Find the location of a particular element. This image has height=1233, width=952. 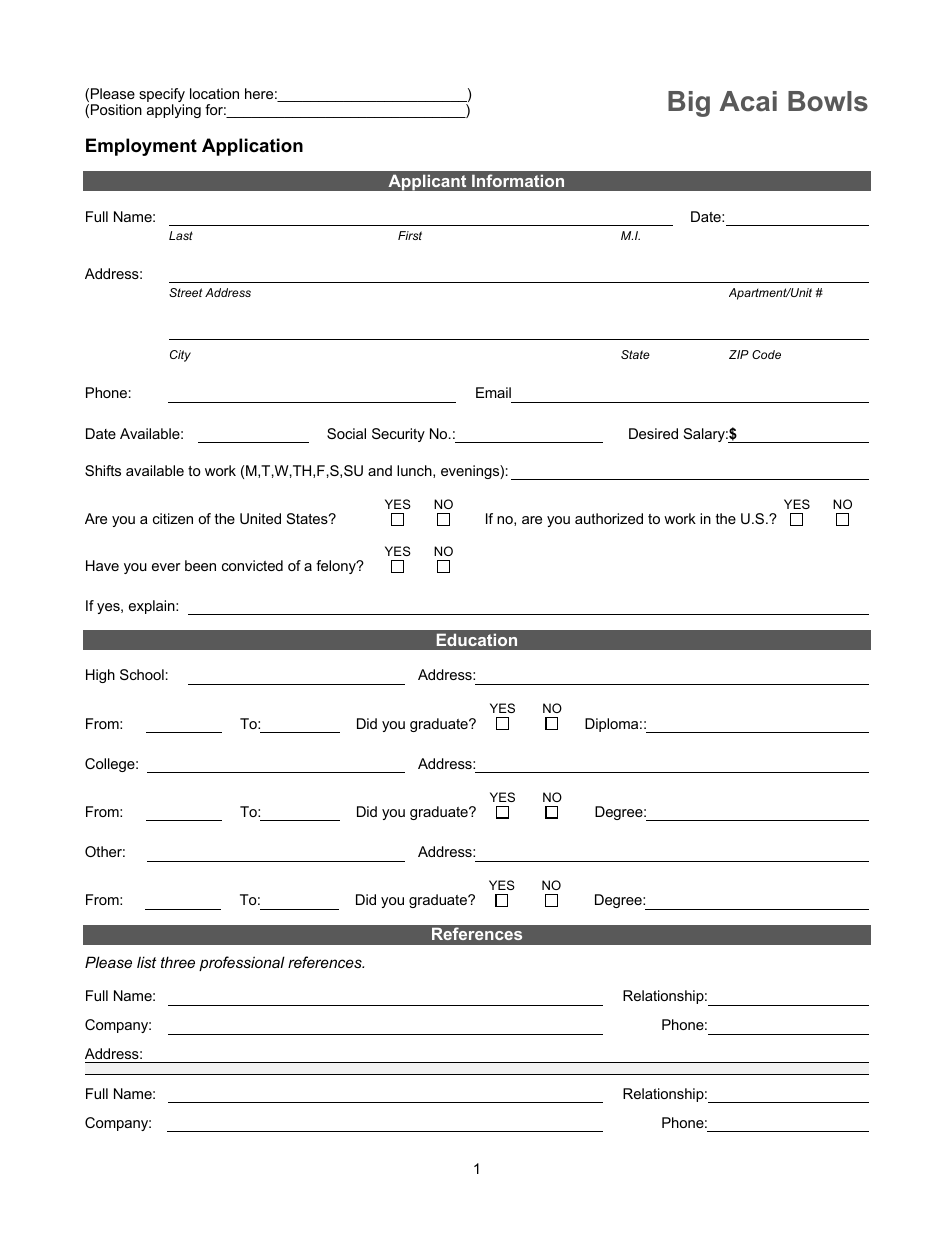

First is located at coordinates (410, 235).
